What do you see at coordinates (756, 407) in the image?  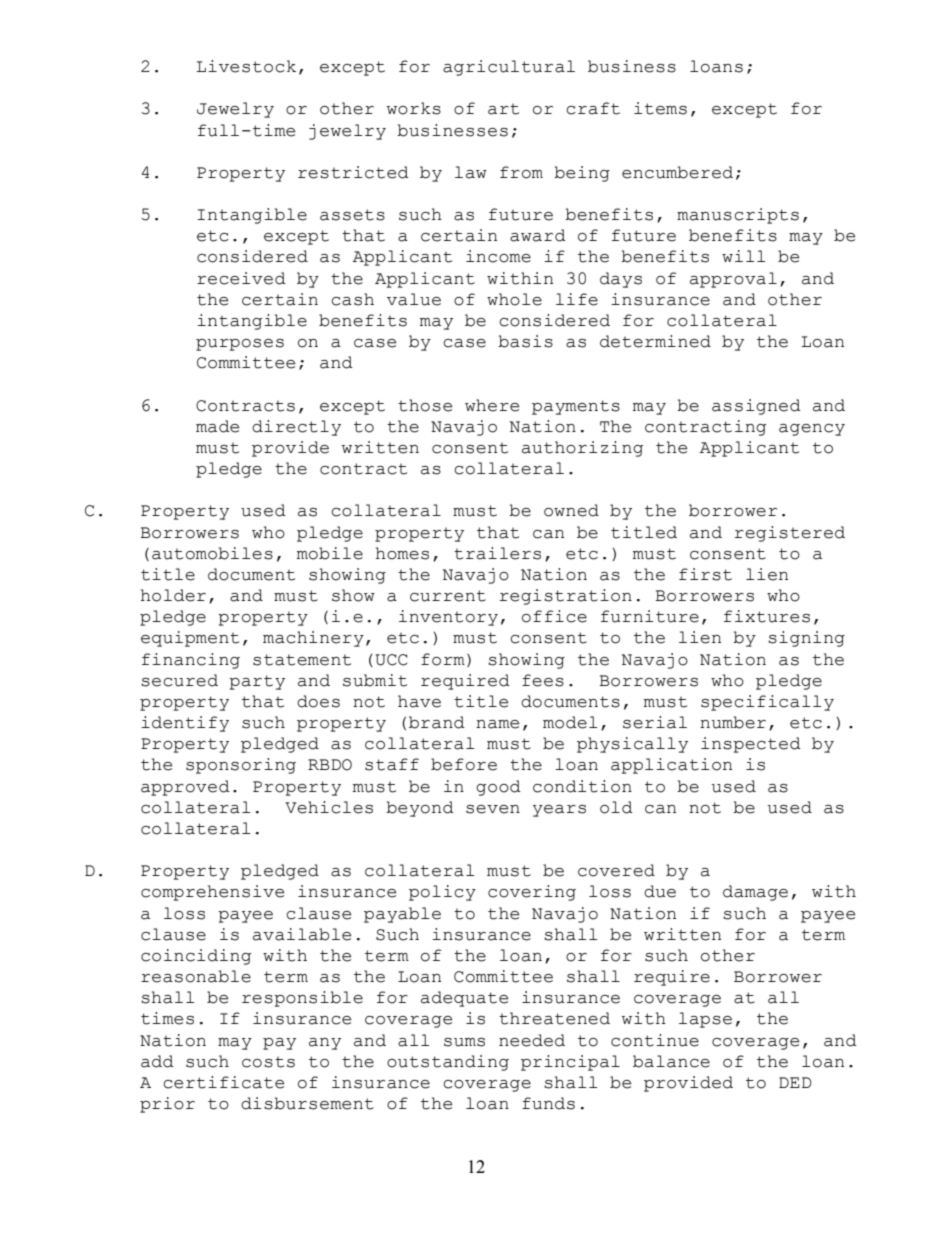 I see `assigned` at bounding box center [756, 407].
